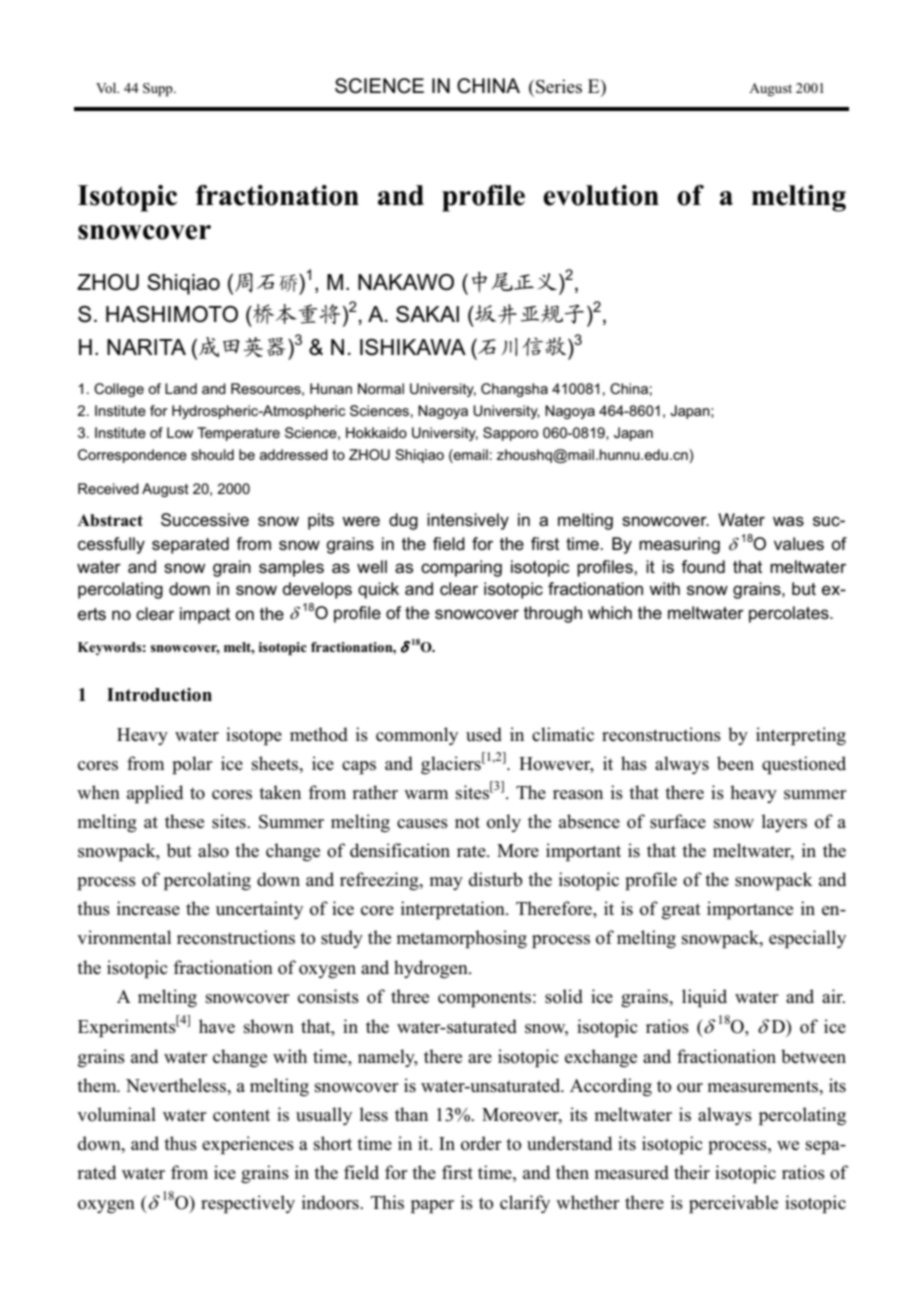 The width and height of the screenshot is (924, 1314). What do you see at coordinates (181, 388) in the screenshot?
I see `Land` at bounding box center [181, 388].
